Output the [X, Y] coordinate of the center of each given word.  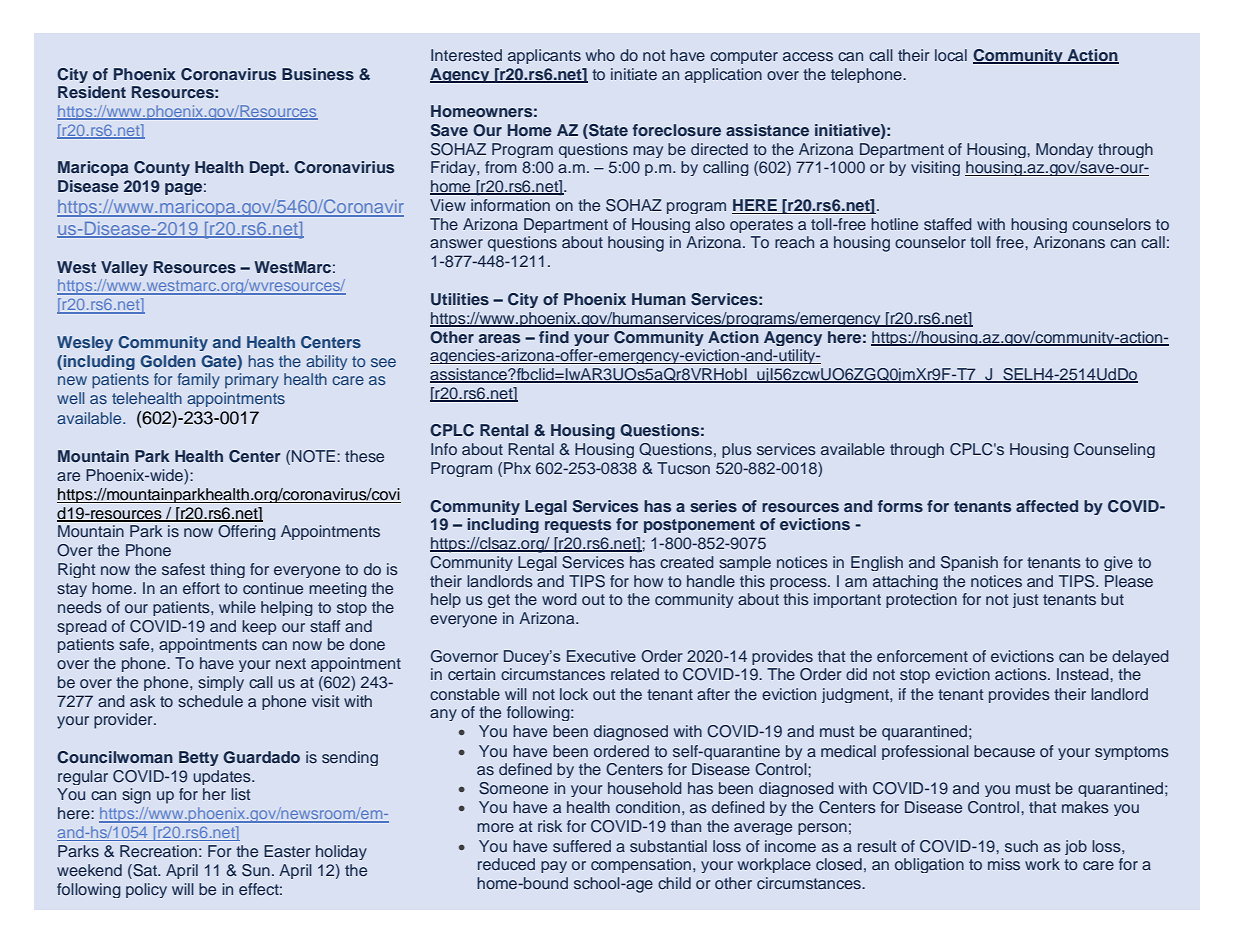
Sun [256, 870]
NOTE [315, 456]
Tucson [683, 468]
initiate [634, 74]
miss [1004, 864]
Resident [92, 92]
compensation [641, 865]
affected [1047, 506]
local [951, 55]
